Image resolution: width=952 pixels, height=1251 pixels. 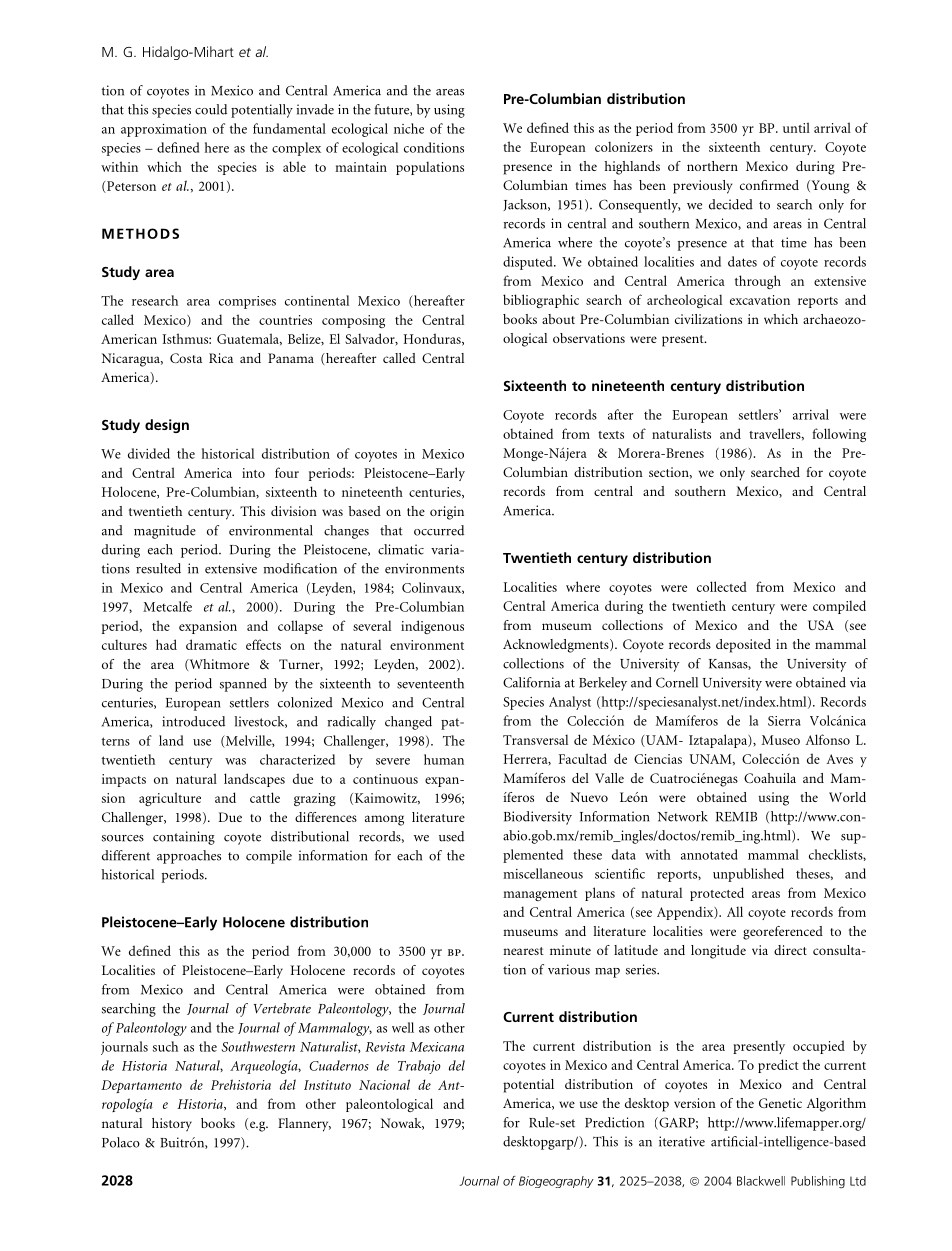 What do you see at coordinates (409, 128) in the image?
I see `niche` at bounding box center [409, 128].
